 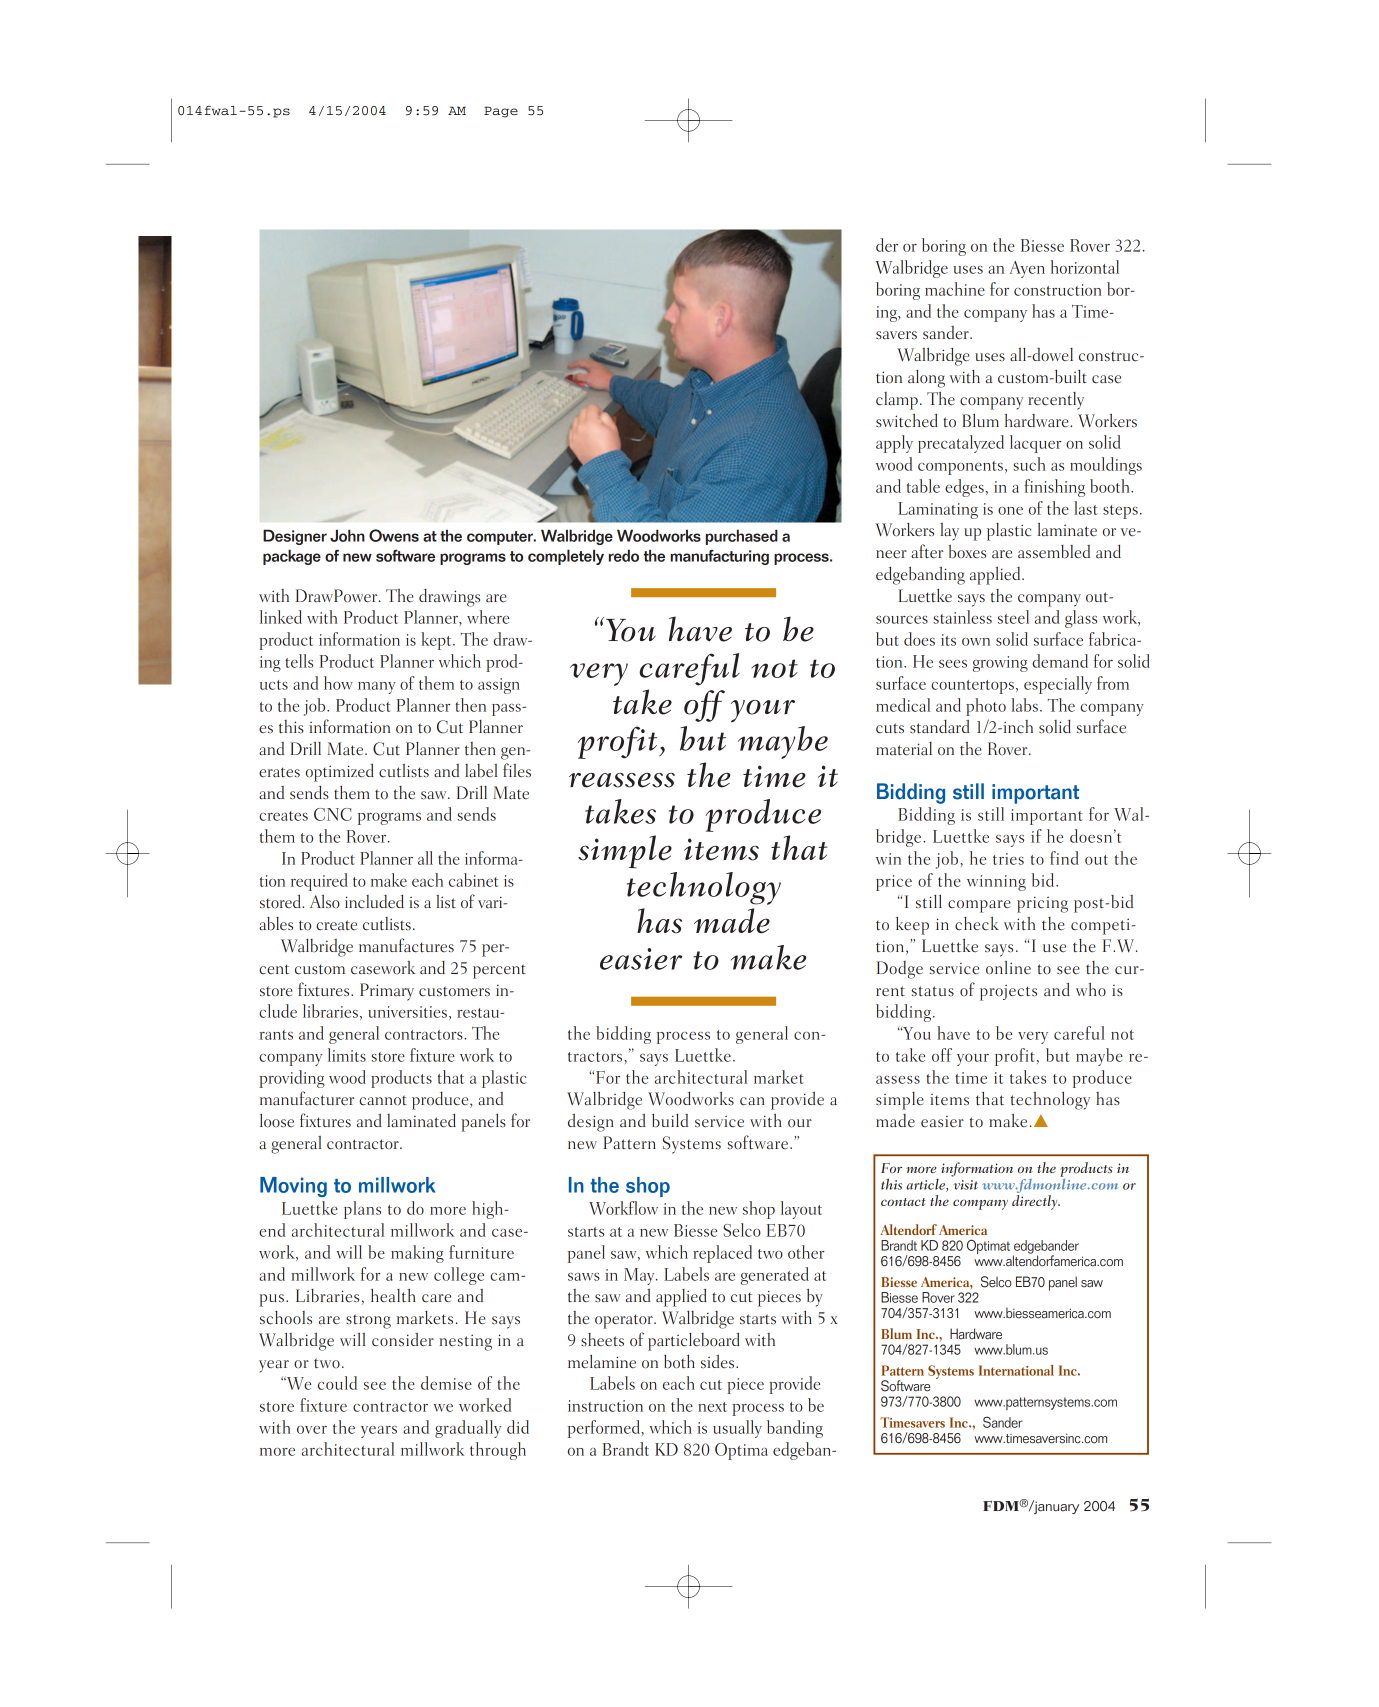 I want to click on labs, so click(x=1025, y=705).
